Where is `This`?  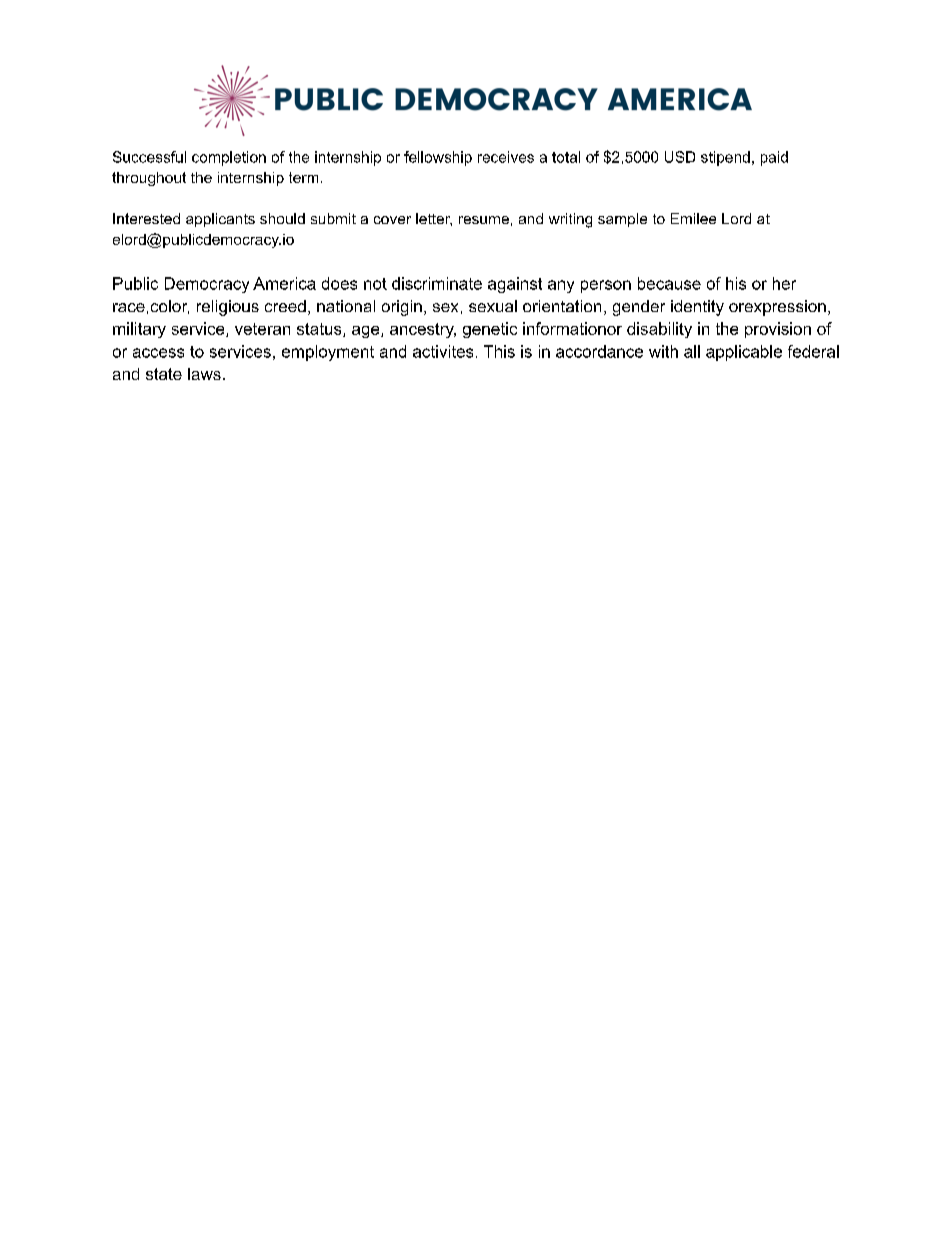 This is located at coordinates (499, 351).
